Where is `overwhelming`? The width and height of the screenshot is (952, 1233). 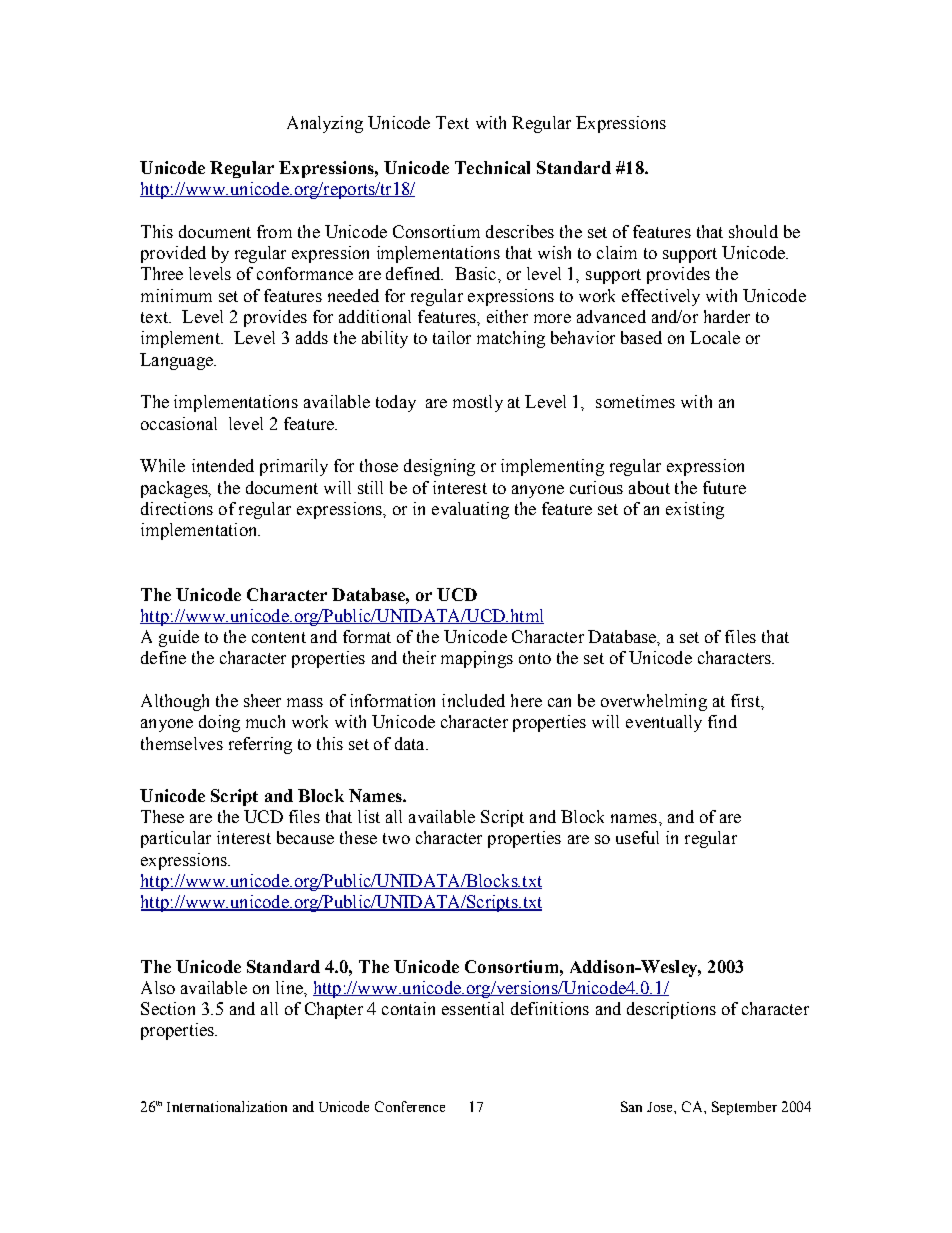
overwhelming is located at coordinates (654, 702).
